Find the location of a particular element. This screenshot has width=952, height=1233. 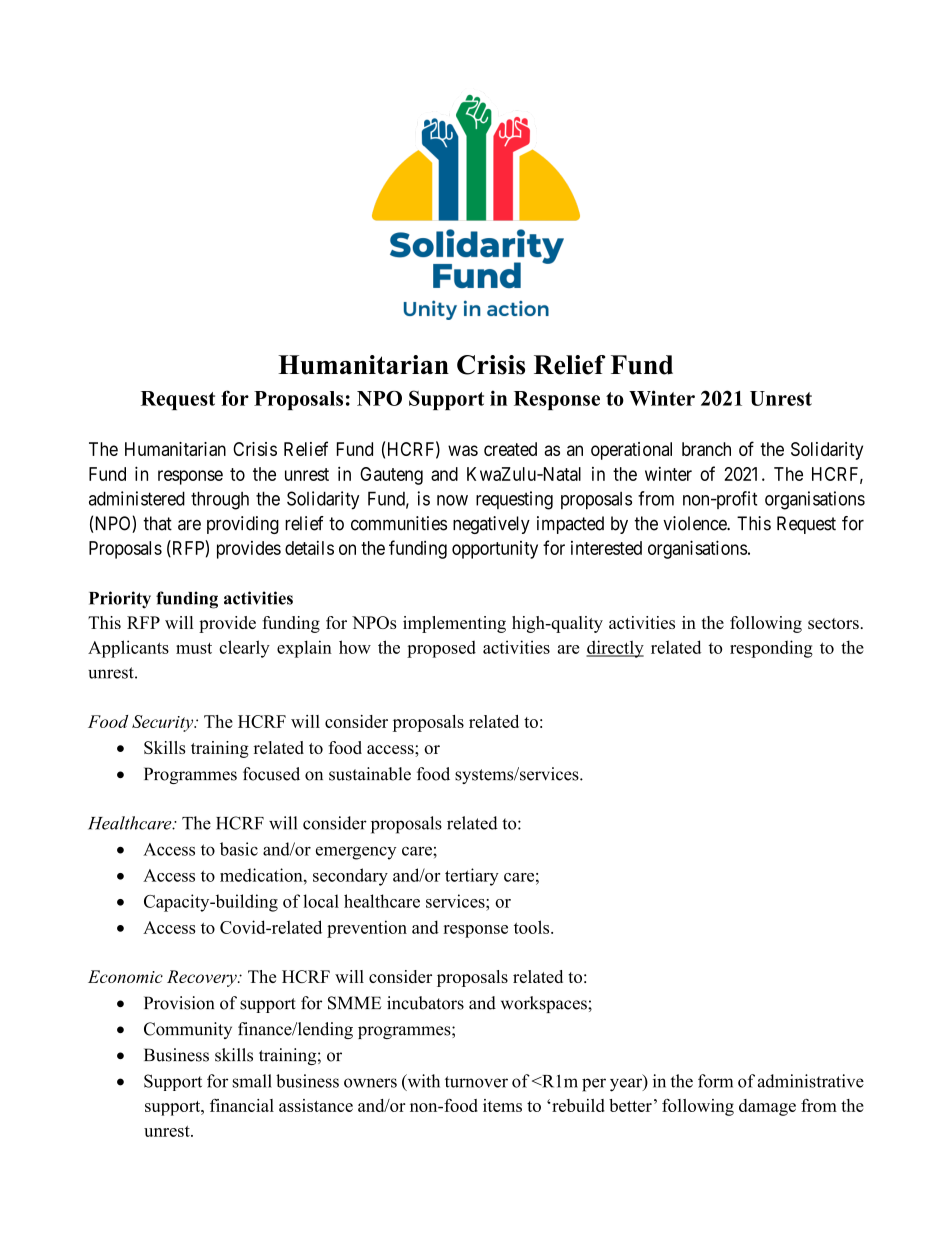

sustainable is located at coordinates (370, 774).
